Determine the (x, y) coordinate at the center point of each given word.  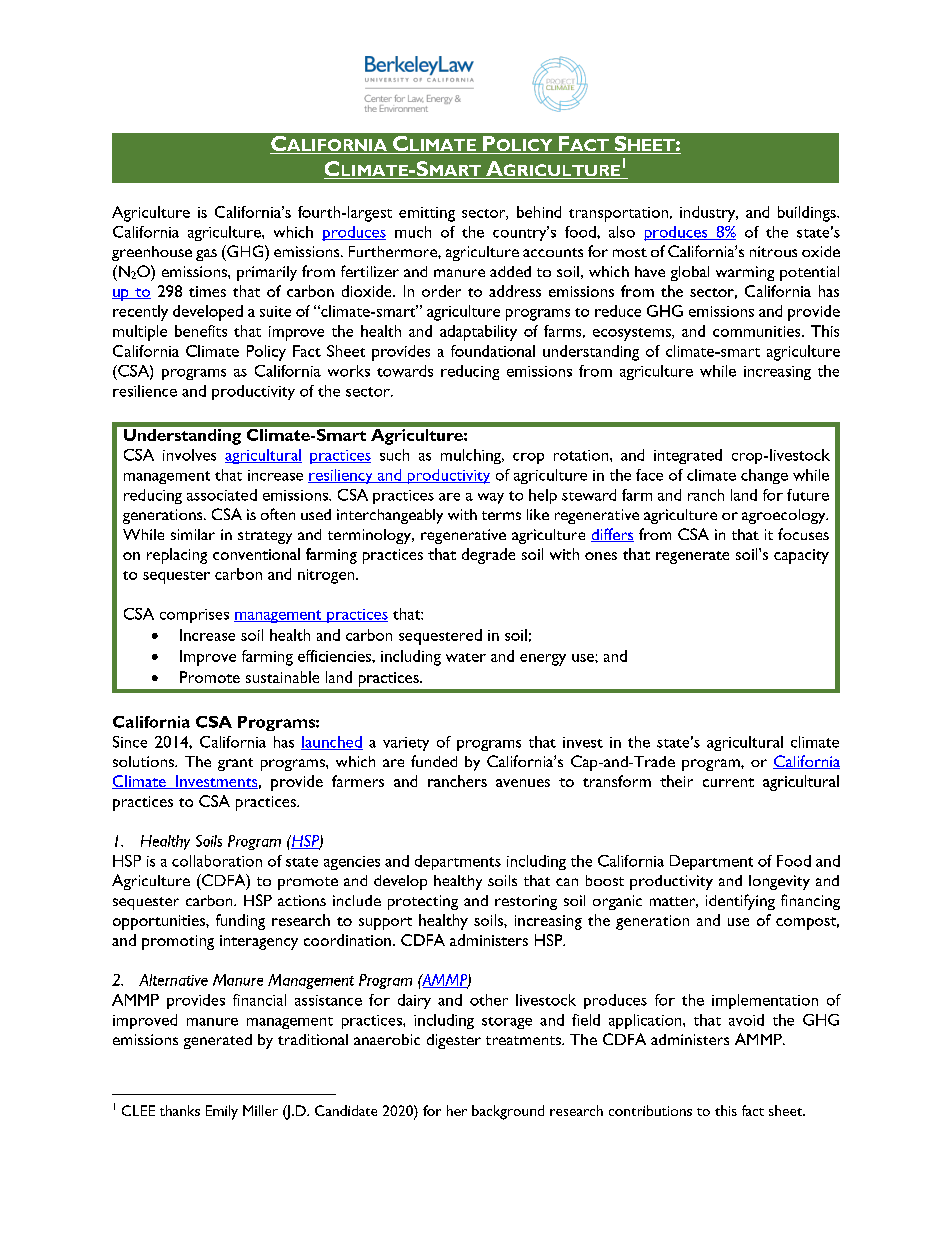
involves (189, 455)
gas (206, 255)
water (466, 657)
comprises (194, 616)
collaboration (217, 861)
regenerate (692, 557)
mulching (472, 456)
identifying (740, 902)
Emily (222, 1112)
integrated (688, 456)
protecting (423, 902)
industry (709, 214)
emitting (427, 214)
